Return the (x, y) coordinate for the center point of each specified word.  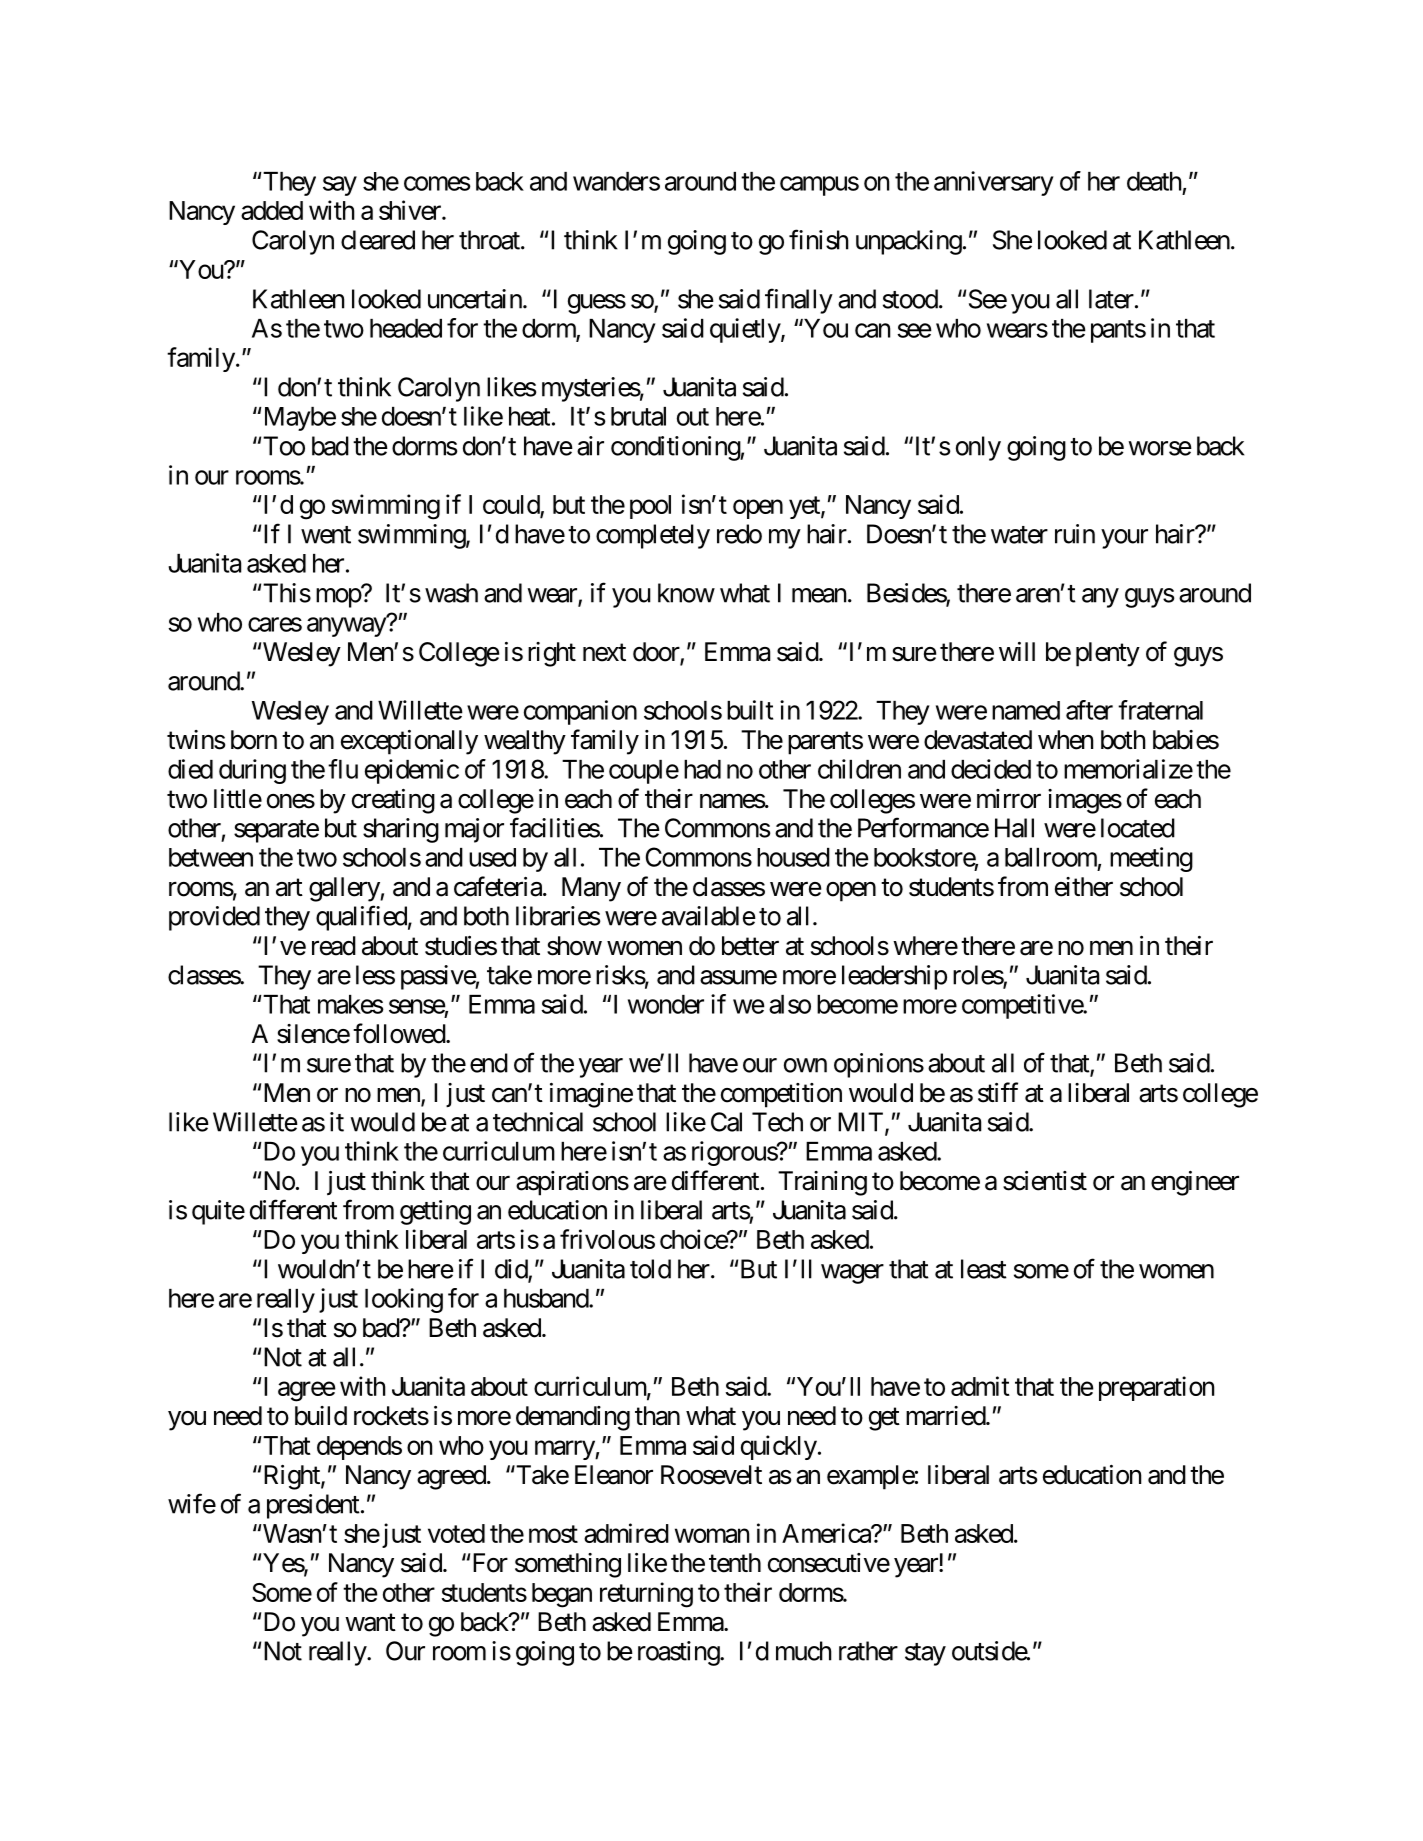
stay (925, 1654)
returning (646, 1595)
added (272, 210)
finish (819, 239)
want (370, 1623)
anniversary (994, 183)
